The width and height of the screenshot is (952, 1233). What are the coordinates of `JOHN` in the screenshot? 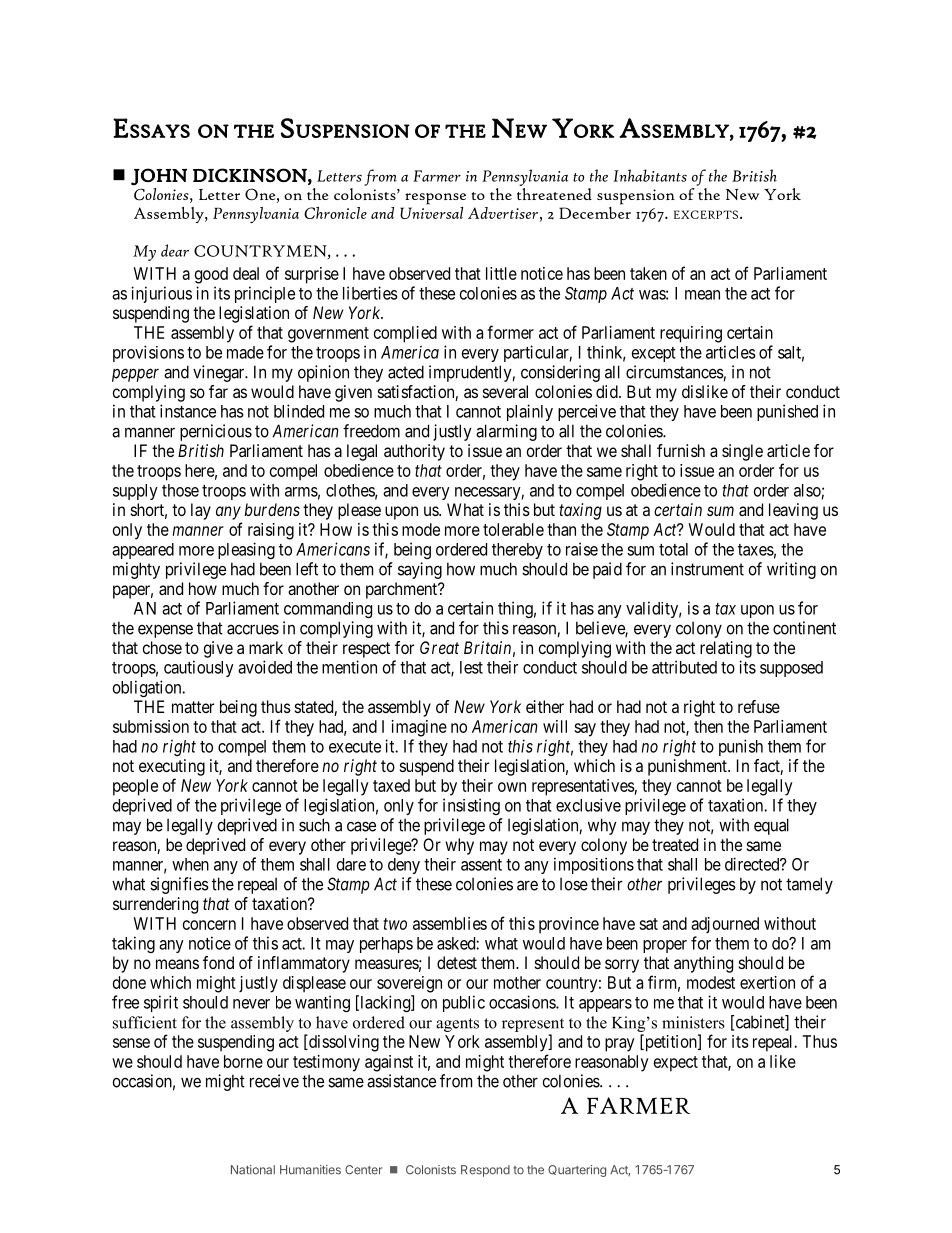 It's located at (159, 177).
